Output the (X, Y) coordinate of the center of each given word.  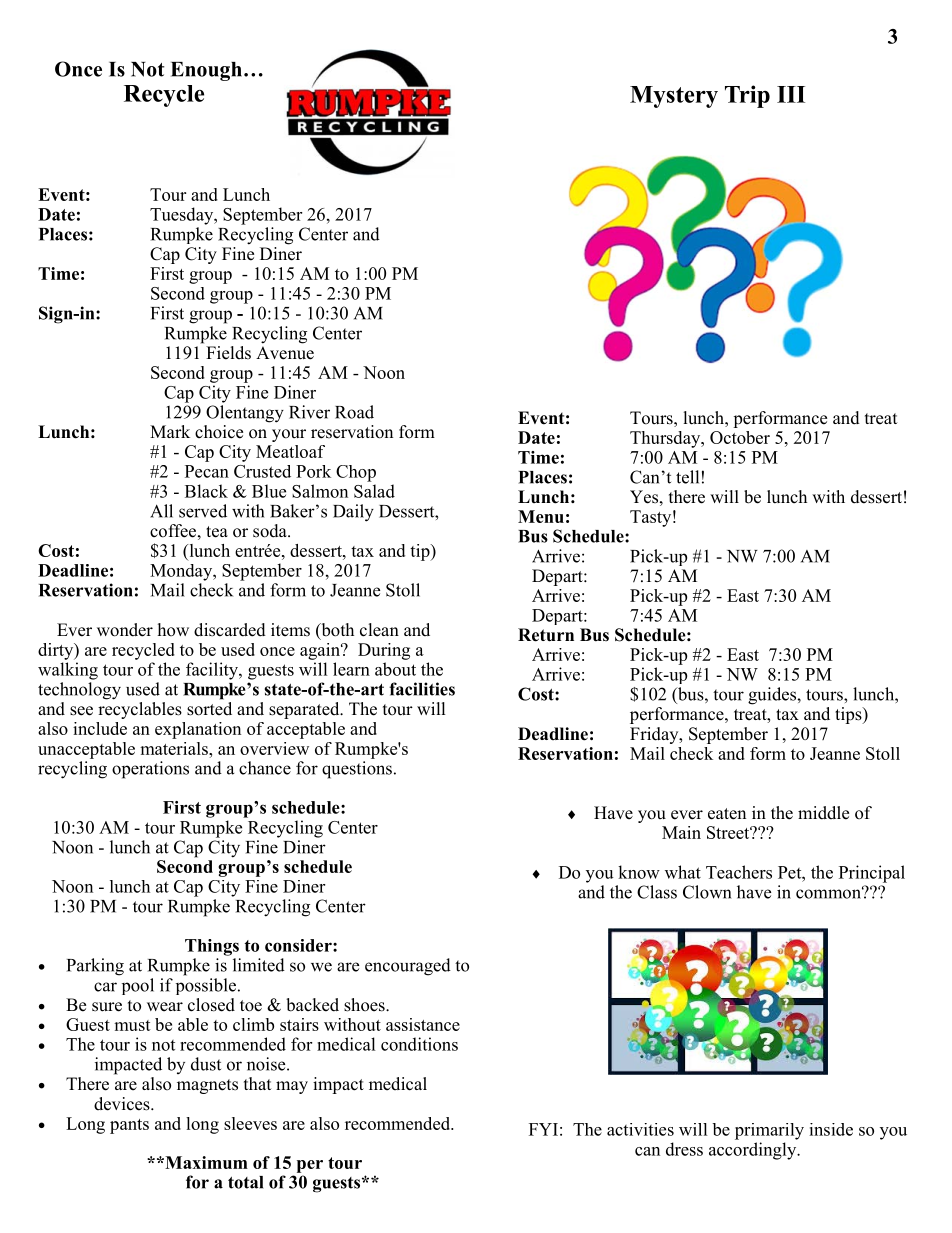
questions (357, 770)
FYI (543, 1129)
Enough (206, 71)
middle (823, 813)
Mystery (674, 97)
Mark (170, 431)
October (740, 437)
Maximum (205, 1162)
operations (150, 770)
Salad (374, 491)
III (791, 94)
